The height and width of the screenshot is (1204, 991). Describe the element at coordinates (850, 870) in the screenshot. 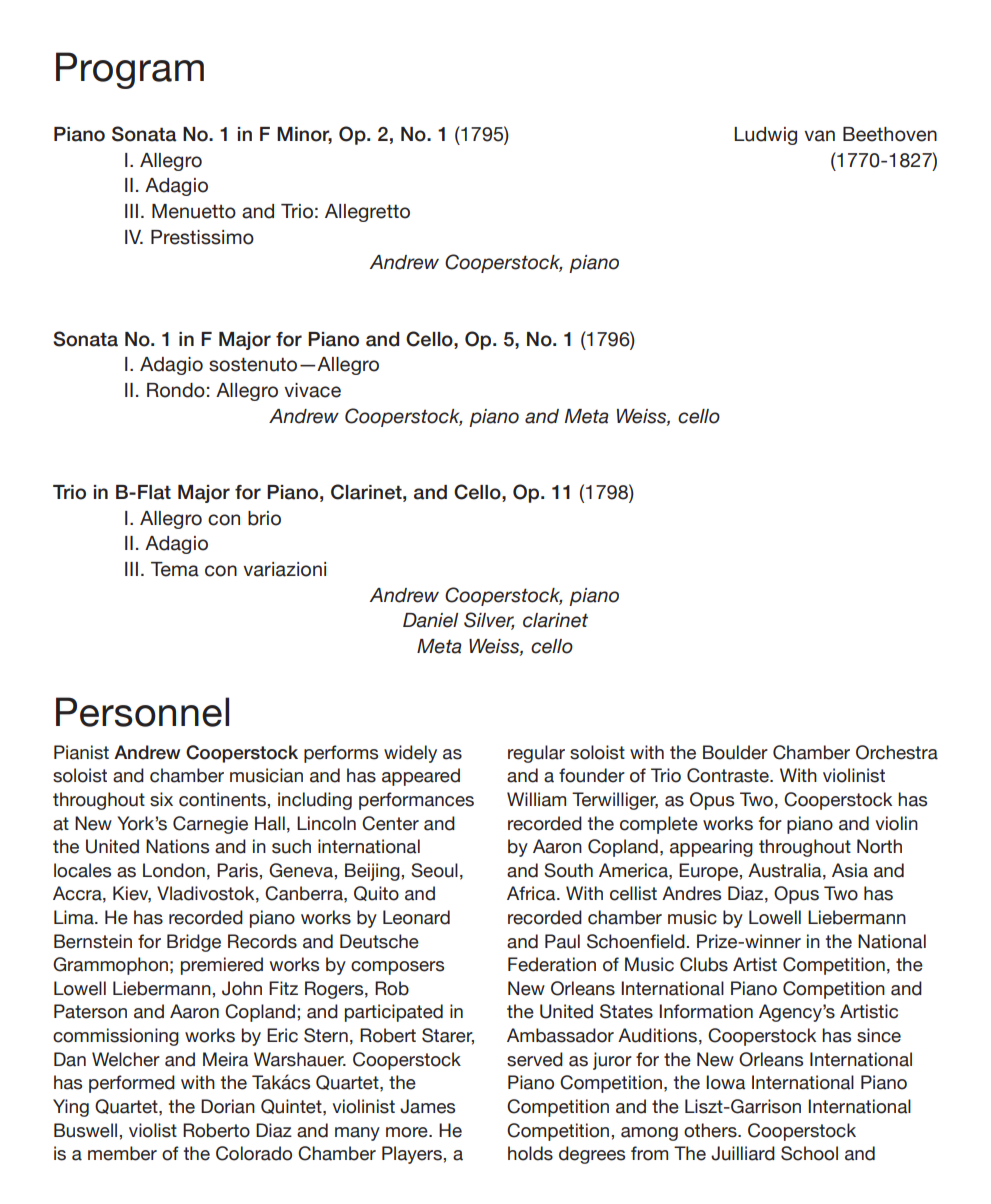

I see `Asia` at that location.
